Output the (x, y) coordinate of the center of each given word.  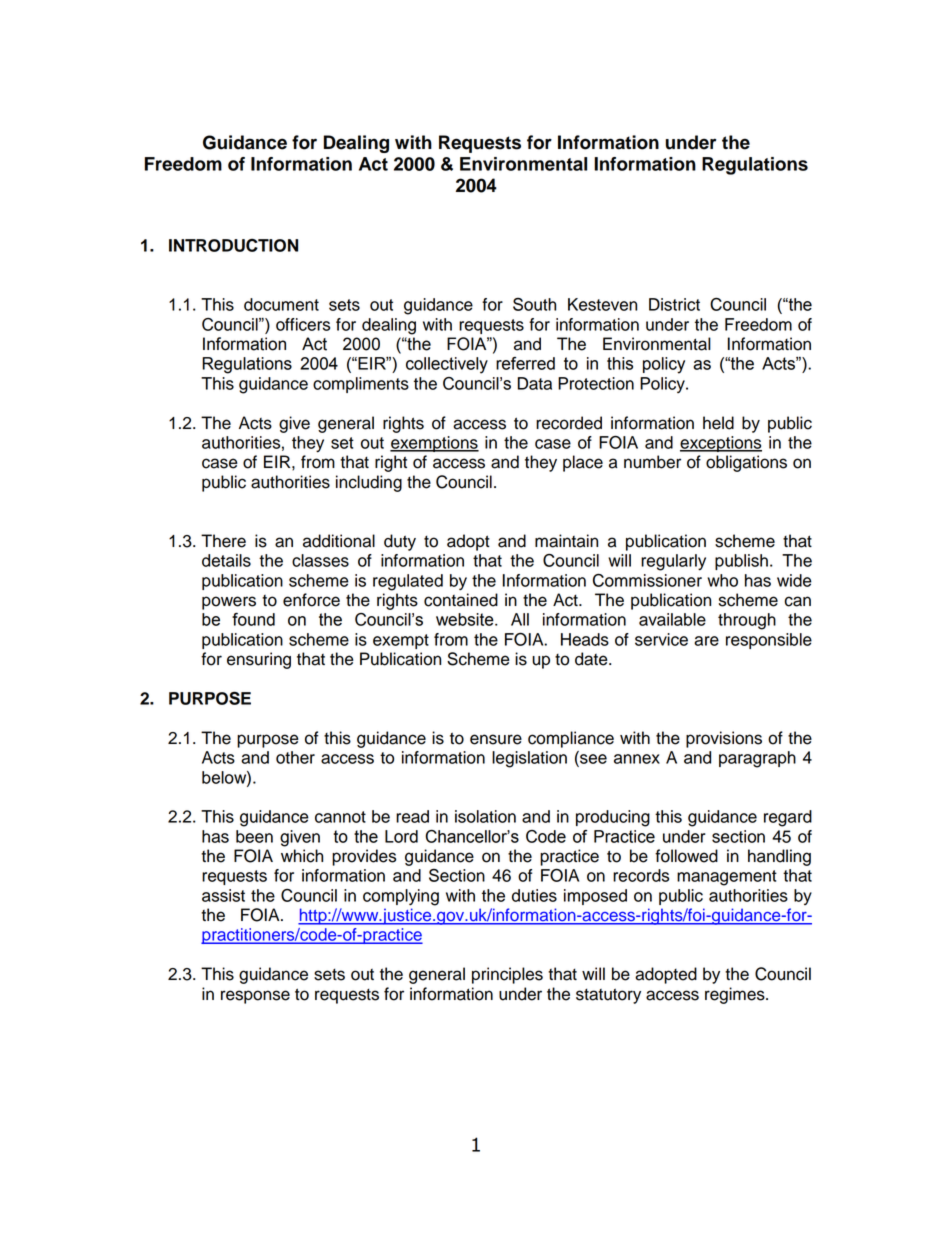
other (295, 757)
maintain (566, 541)
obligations (746, 463)
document (281, 304)
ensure (496, 739)
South (534, 304)
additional (339, 541)
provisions (724, 739)
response (255, 997)
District (674, 304)
